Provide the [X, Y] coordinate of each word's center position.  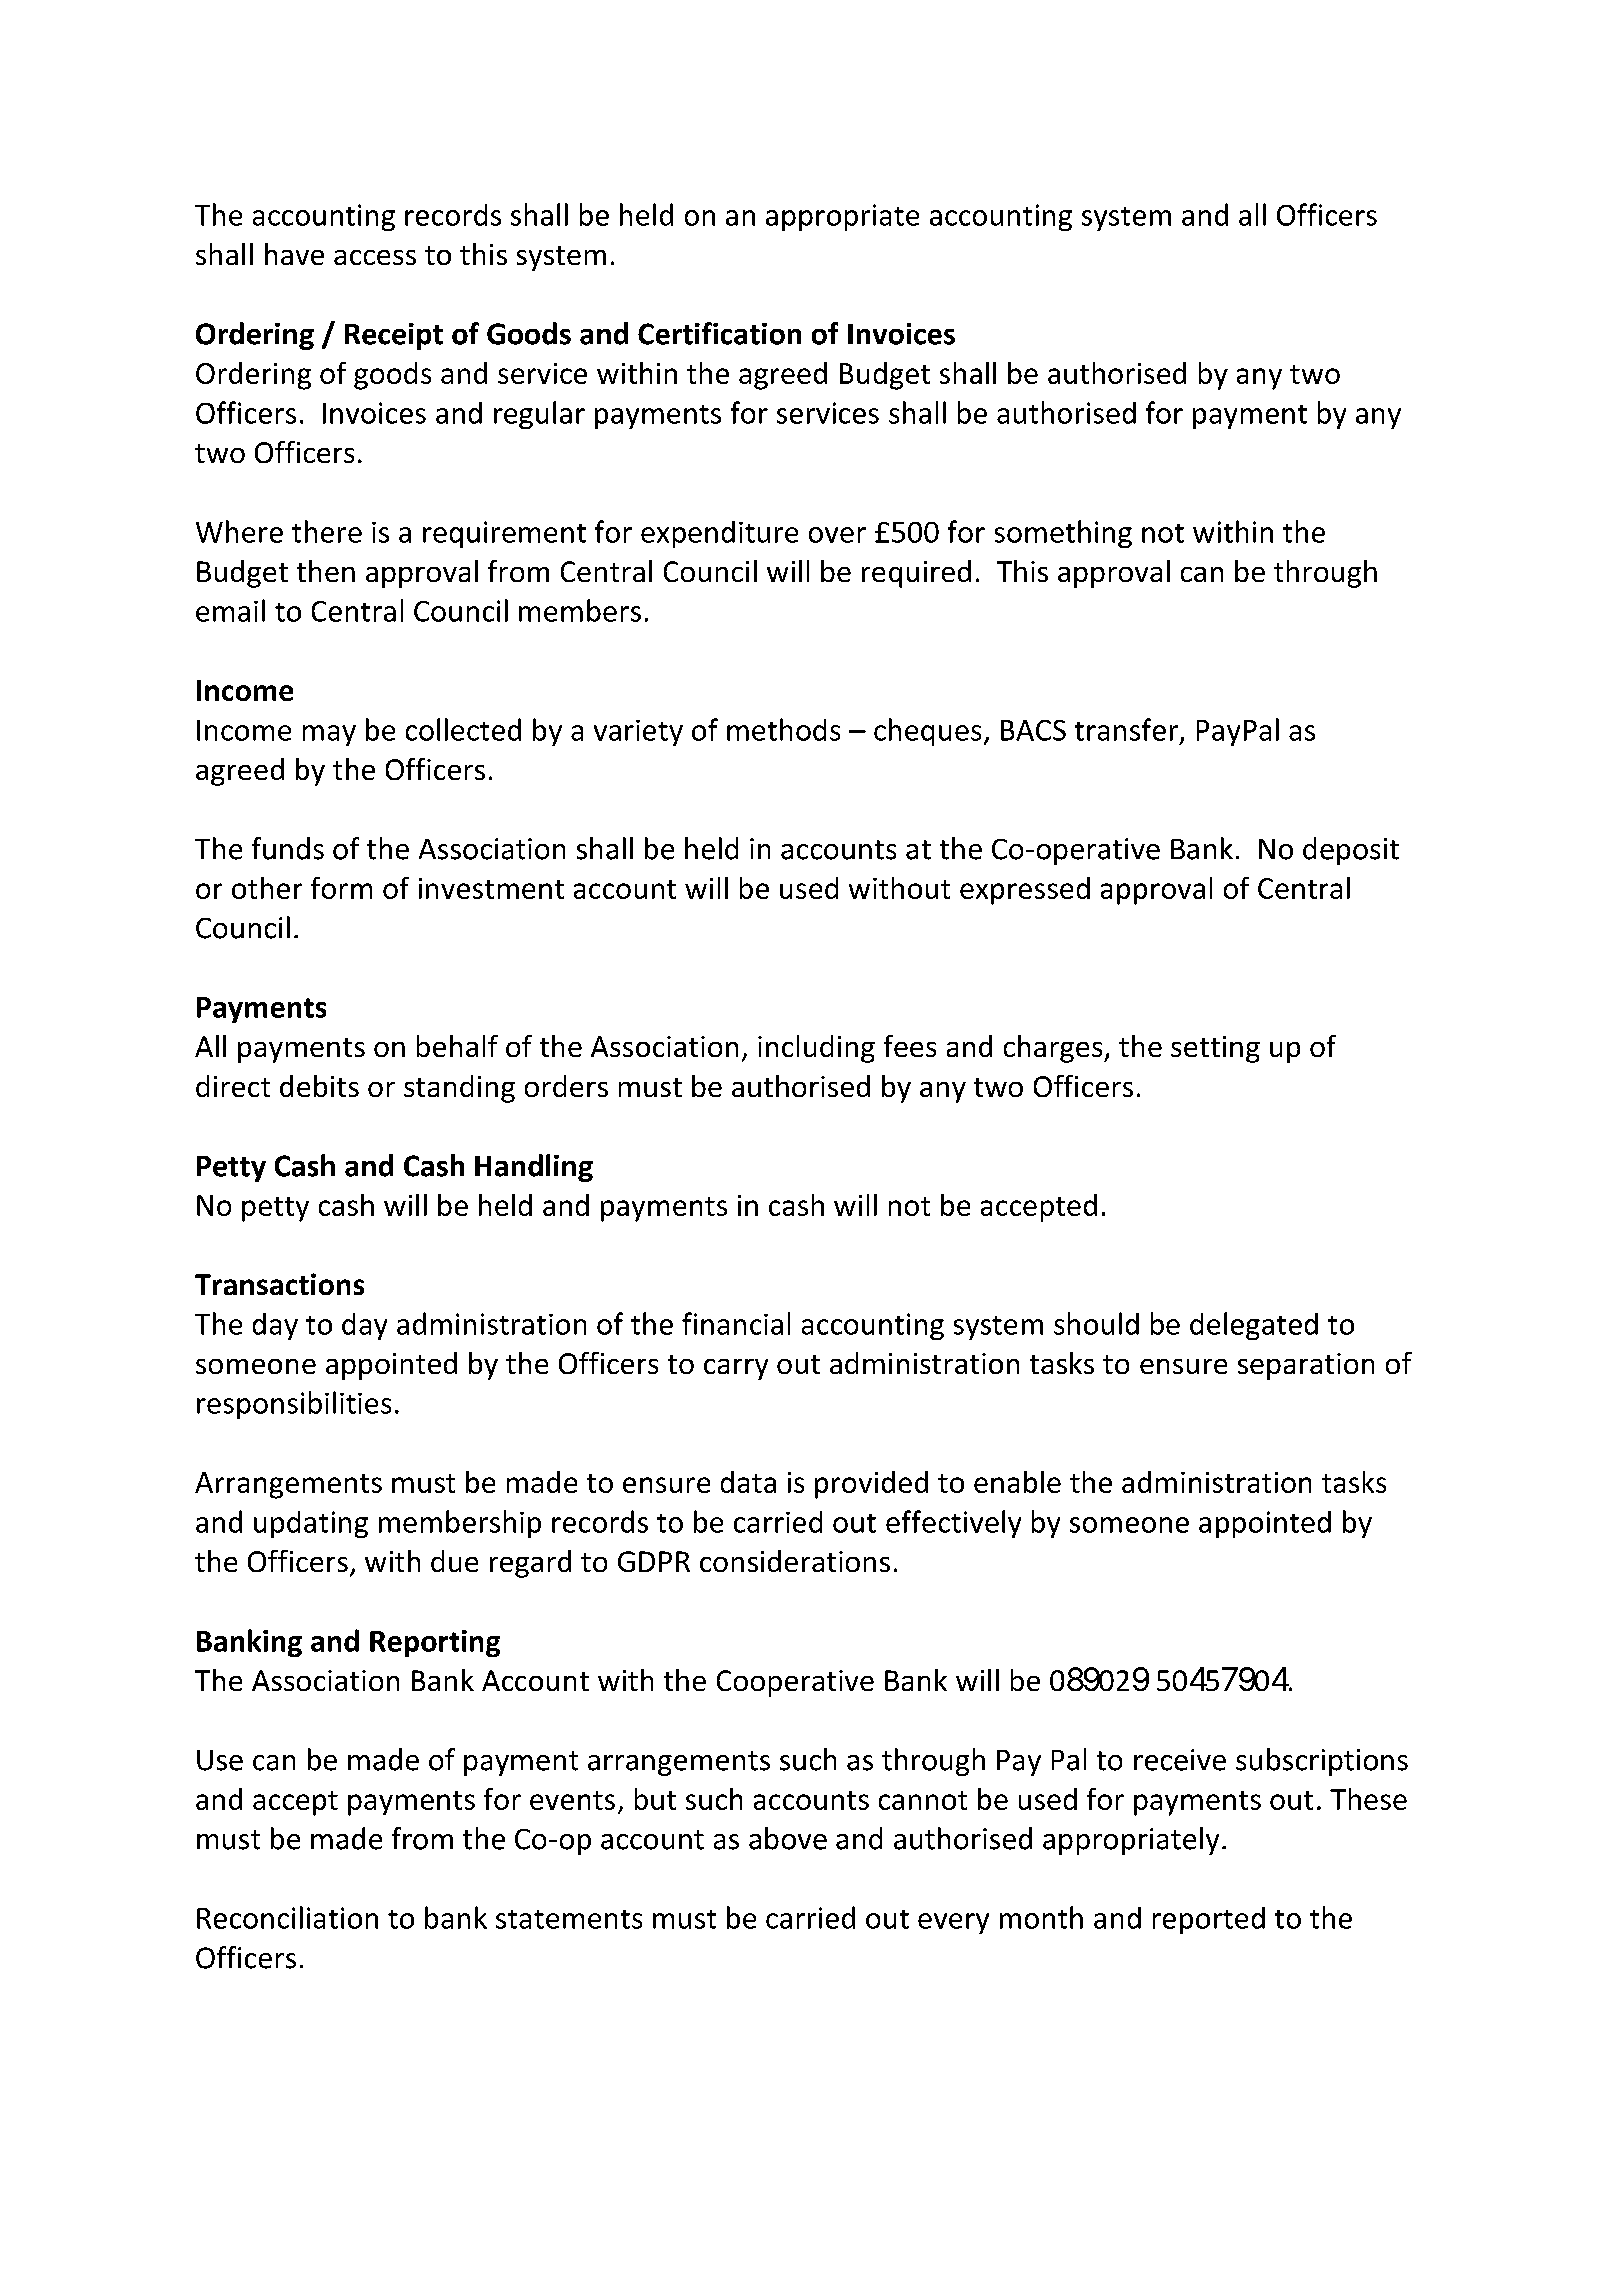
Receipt [394, 336]
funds [288, 848]
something [1063, 534]
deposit [1351, 851]
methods [783, 729]
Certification [719, 333]
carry [736, 1369]
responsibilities [294, 1405]
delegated [1254, 1326]
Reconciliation [287, 1917]
